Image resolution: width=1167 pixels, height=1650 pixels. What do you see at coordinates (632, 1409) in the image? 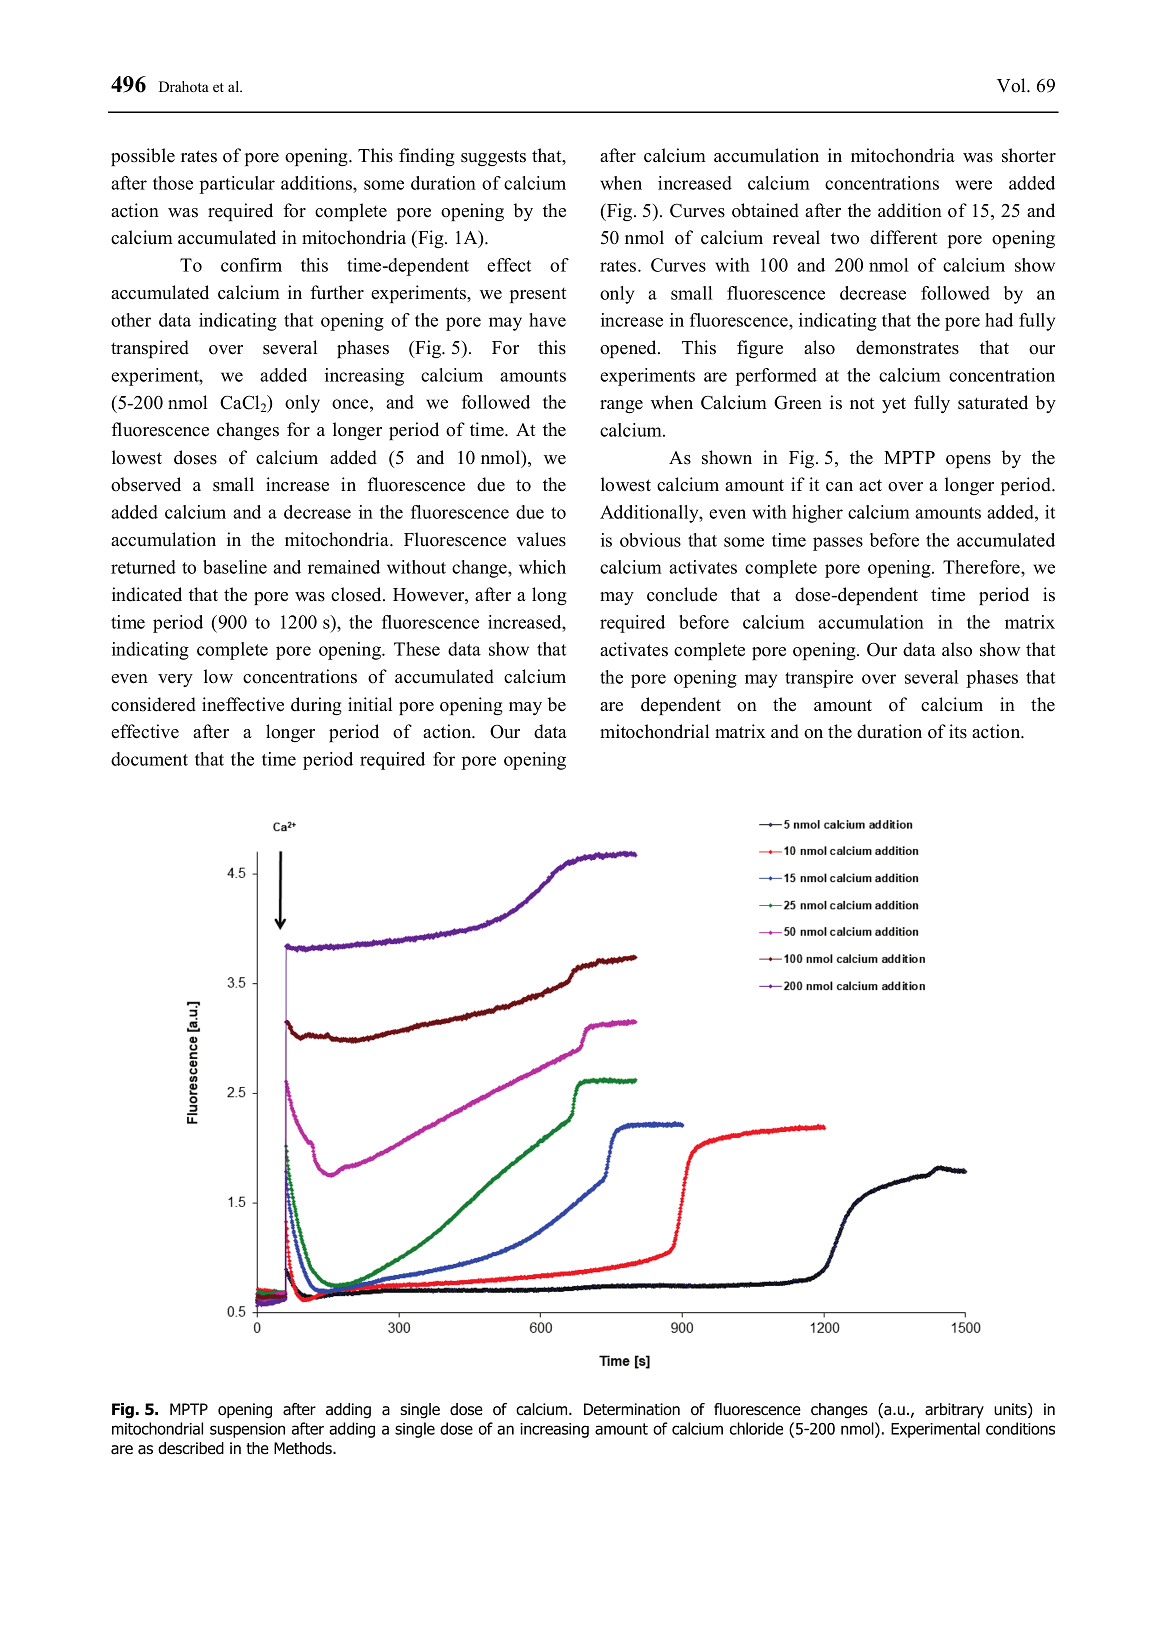
I see `Determination` at bounding box center [632, 1409].
